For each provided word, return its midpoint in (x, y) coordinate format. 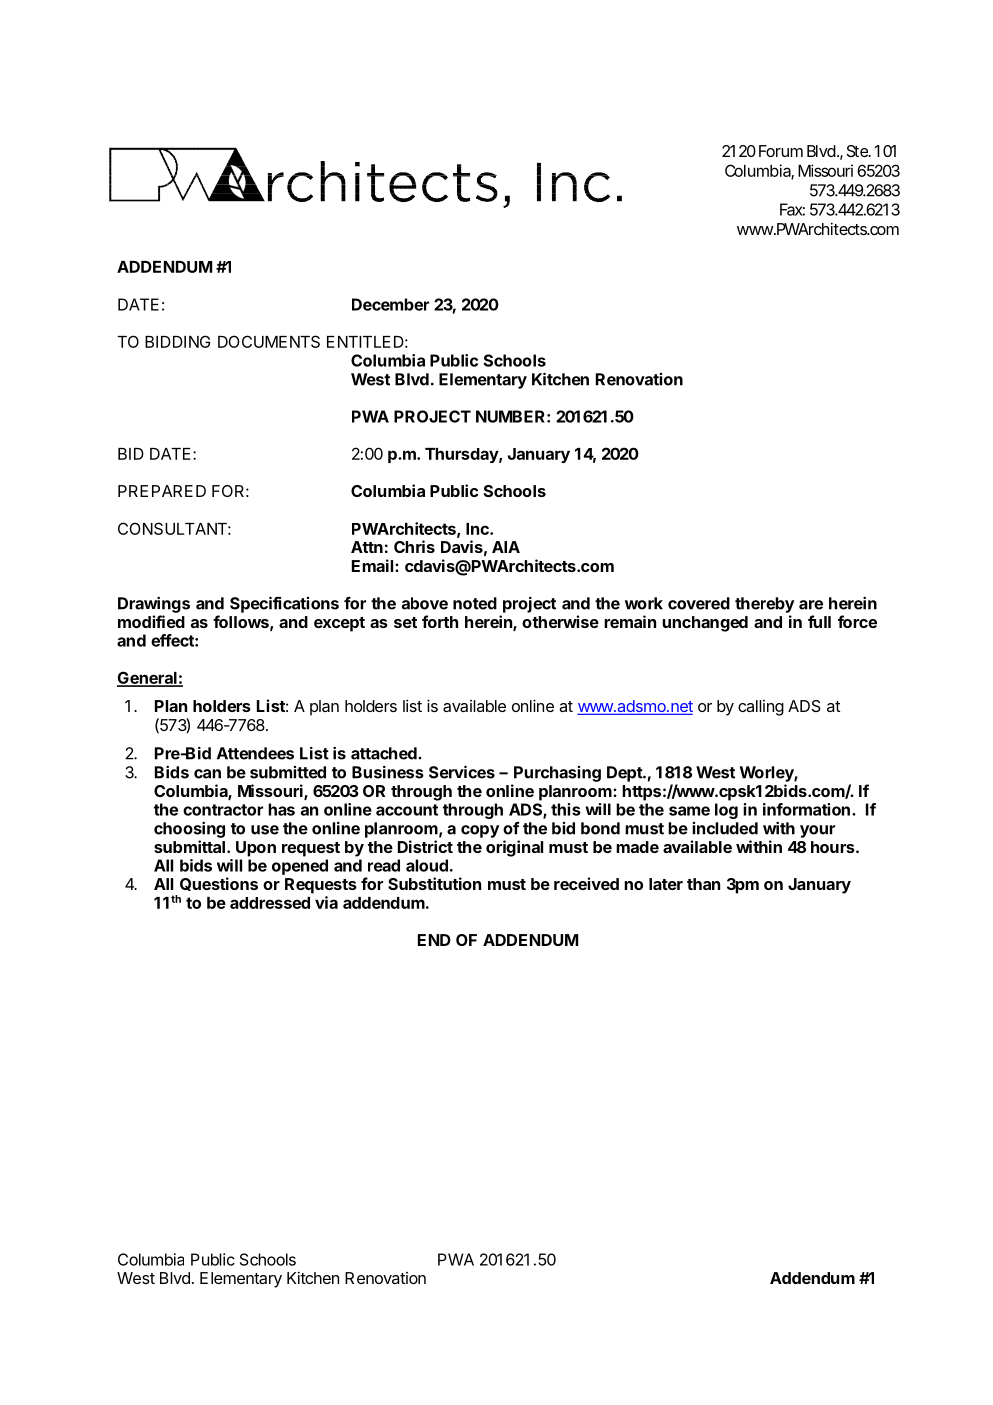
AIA (506, 547)
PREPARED (162, 491)
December (390, 304)
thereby (764, 605)
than (703, 884)
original (514, 848)
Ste (858, 151)
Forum (781, 151)
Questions (219, 884)
